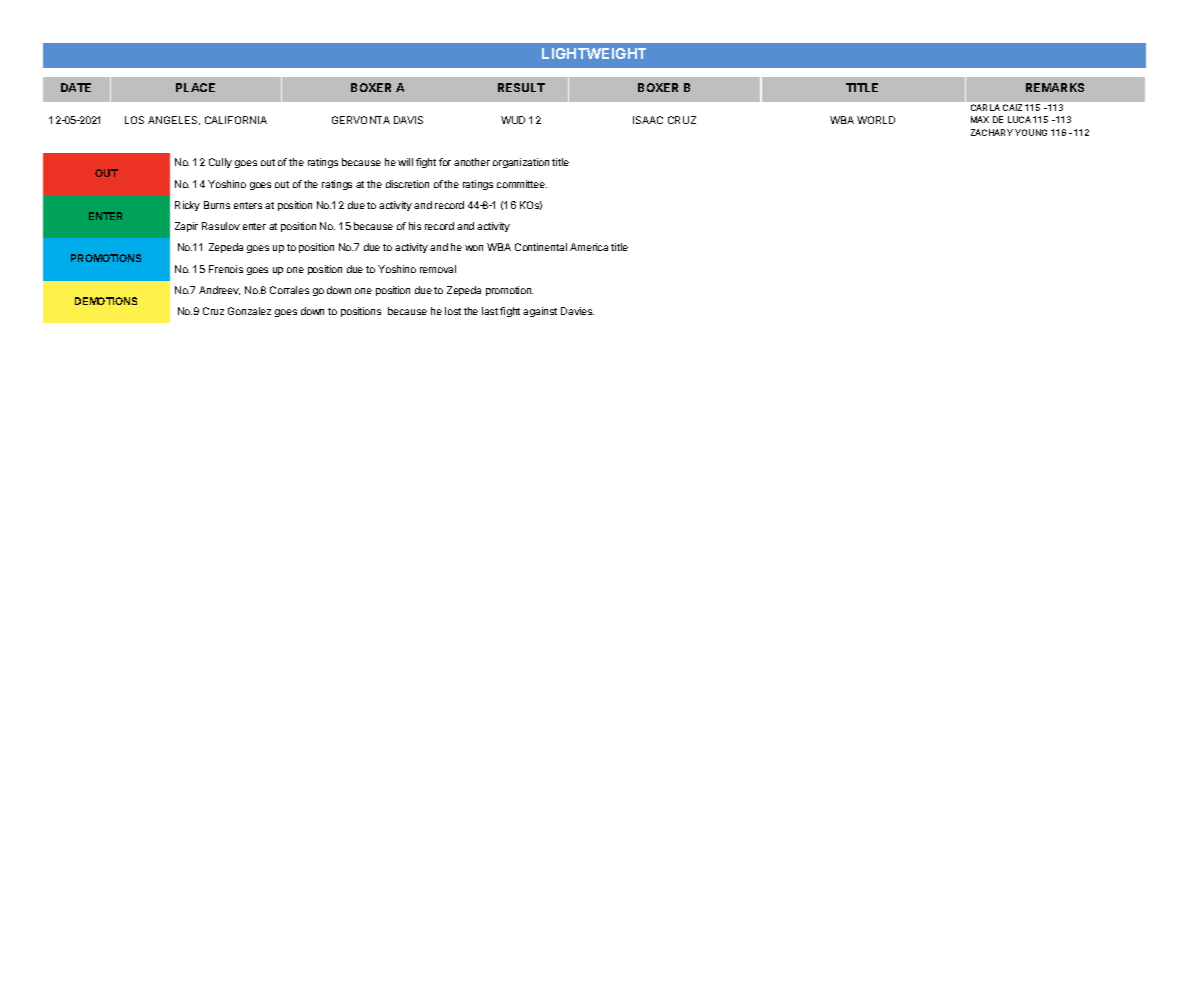 The height and width of the screenshot is (1008, 1189). What do you see at coordinates (522, 184) in the screenshot?
I see `committee` at bounding box center [522, 184].
